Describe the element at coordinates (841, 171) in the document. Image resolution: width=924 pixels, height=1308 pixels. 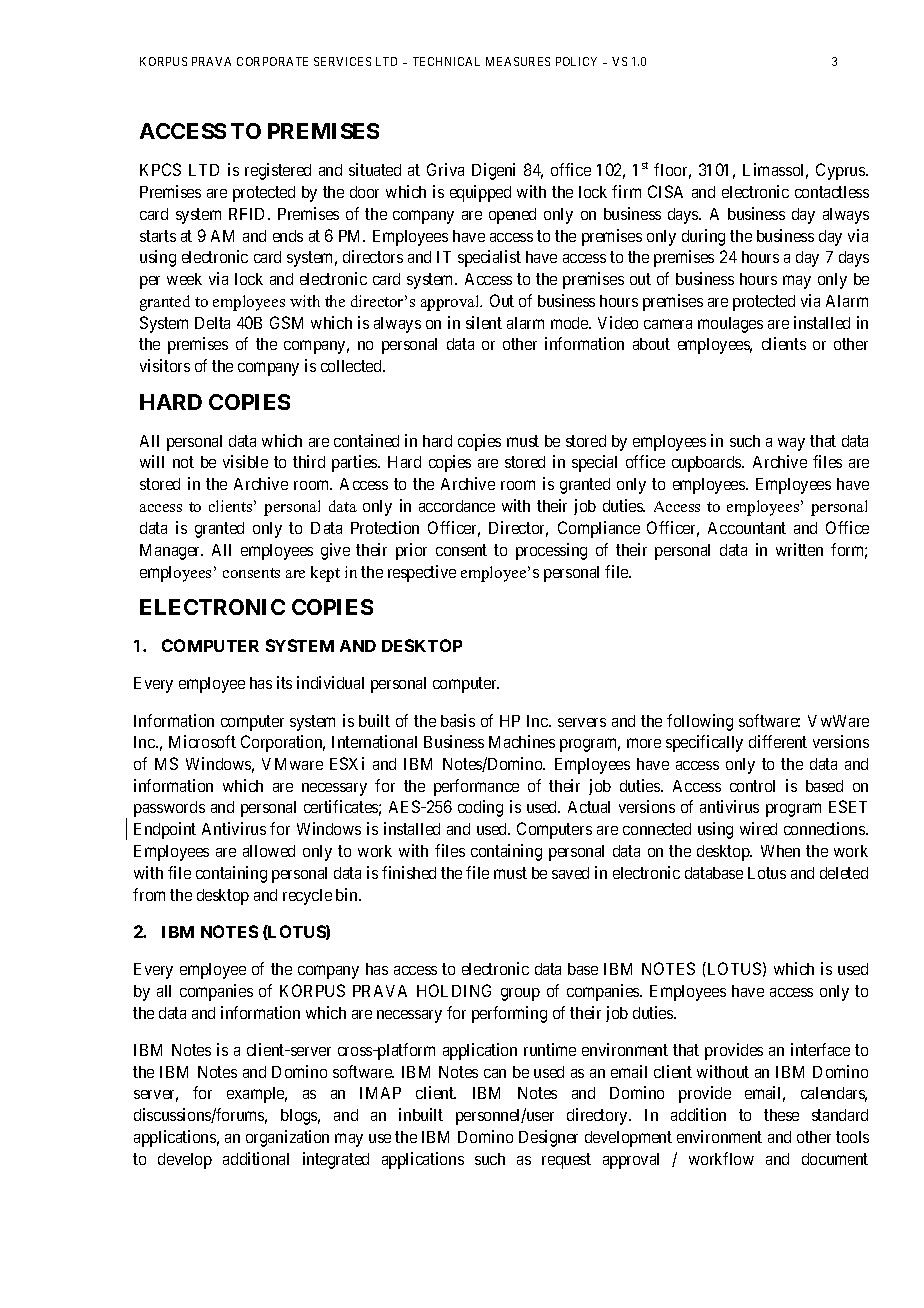
I see `Cyprus` at that location.
